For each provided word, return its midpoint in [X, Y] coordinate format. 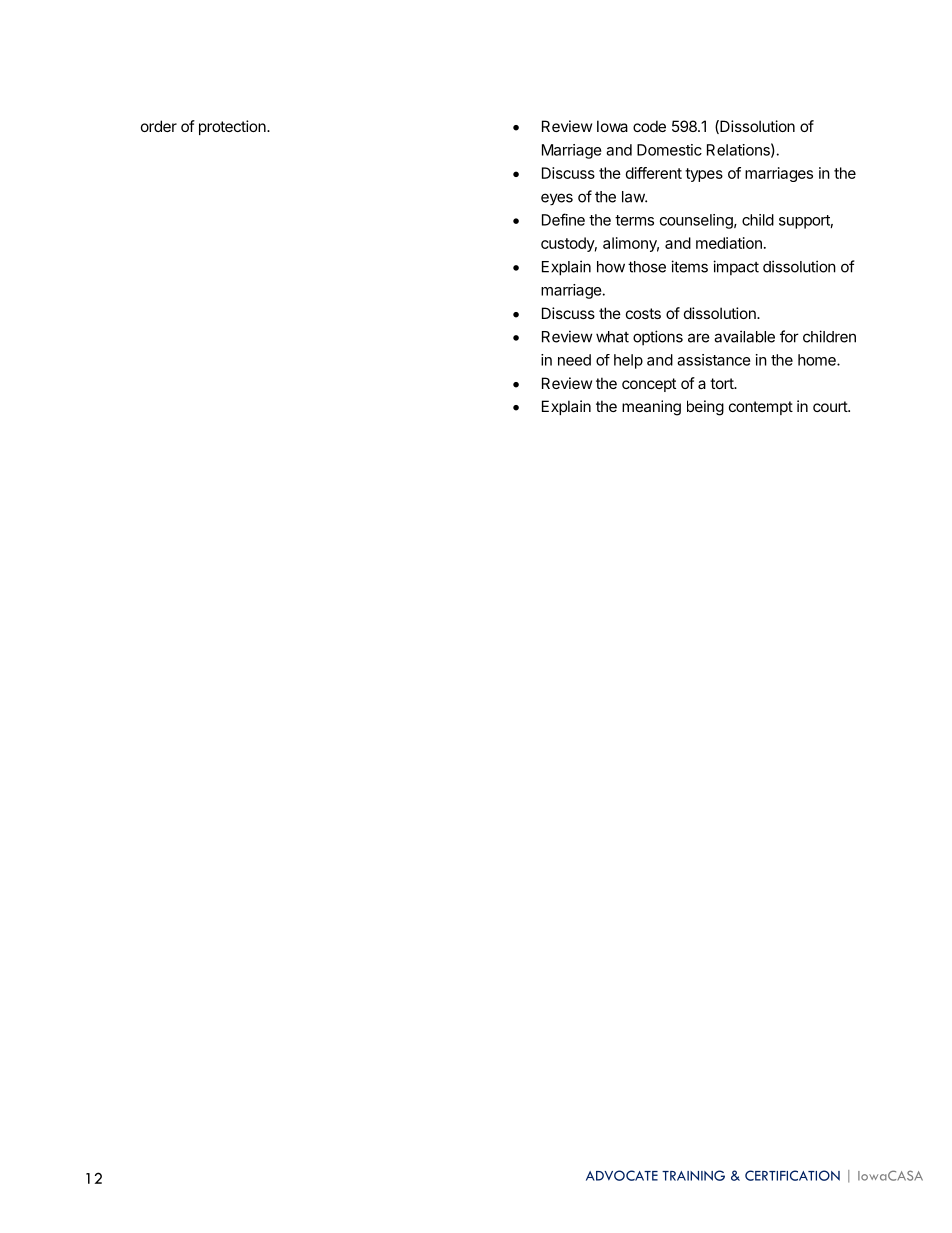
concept [649, 385]
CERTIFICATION [792, 1175]
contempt [761, 408]
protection [232, 127]
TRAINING [693, 1175]
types [704, 175]
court [831, 406]
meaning [651, 408]
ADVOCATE [622, 1175]
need [574, 360]
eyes [557, 199]
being [705, 408]
